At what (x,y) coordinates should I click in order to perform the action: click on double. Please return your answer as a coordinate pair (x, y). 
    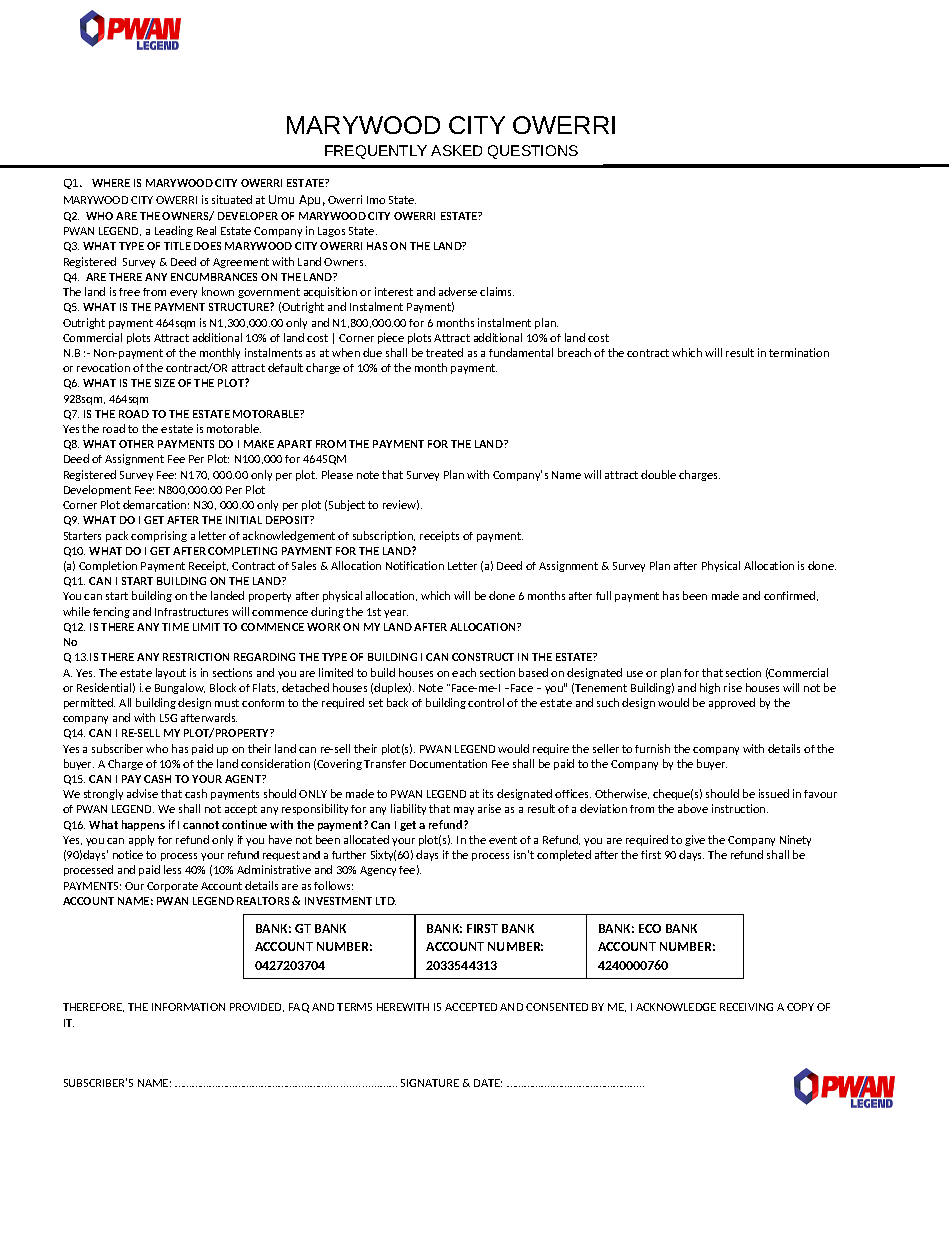
    Looking at the image, I should click on (658, 474).
